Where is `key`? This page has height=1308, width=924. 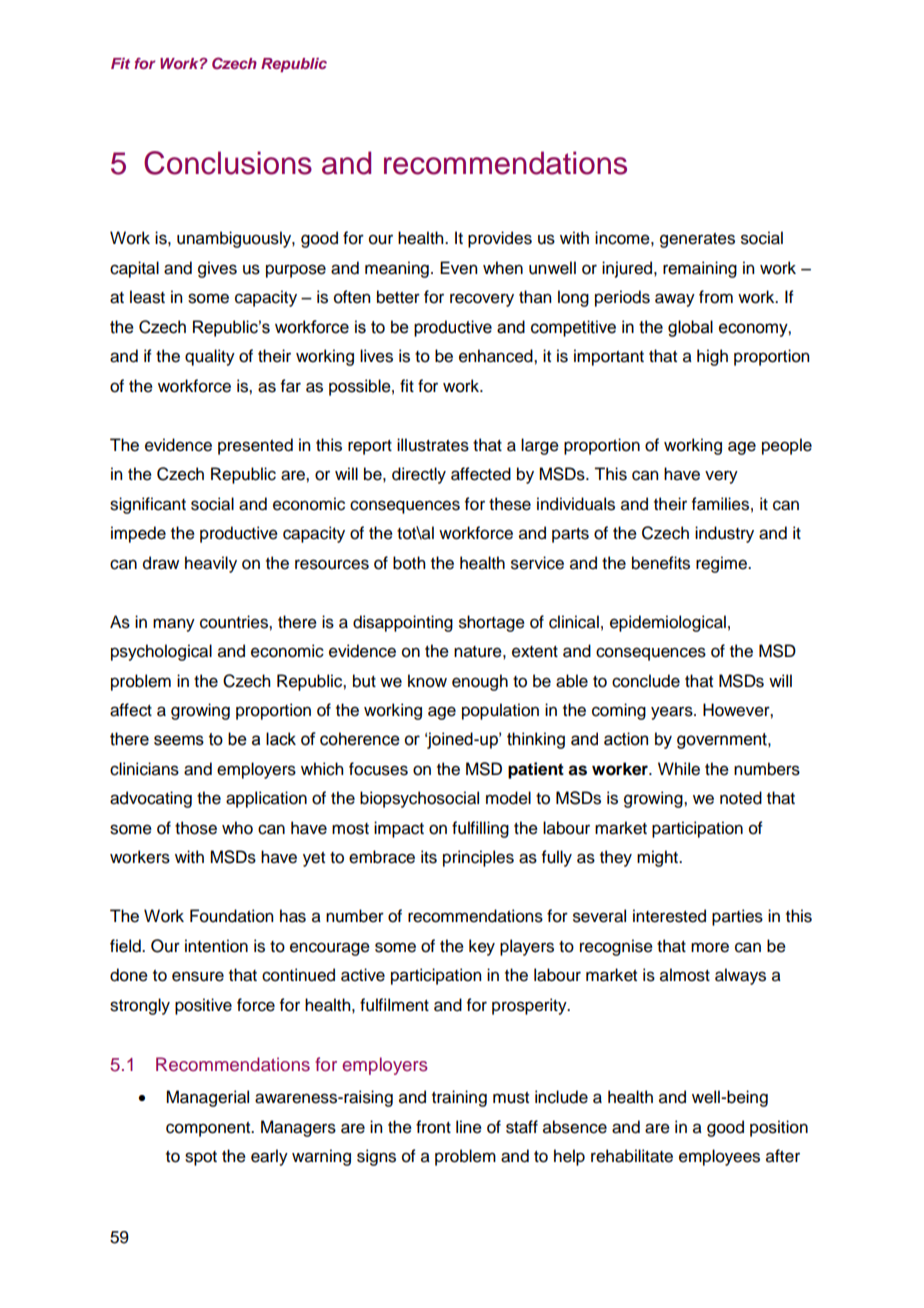
key is located at coordinates (482, 947).
